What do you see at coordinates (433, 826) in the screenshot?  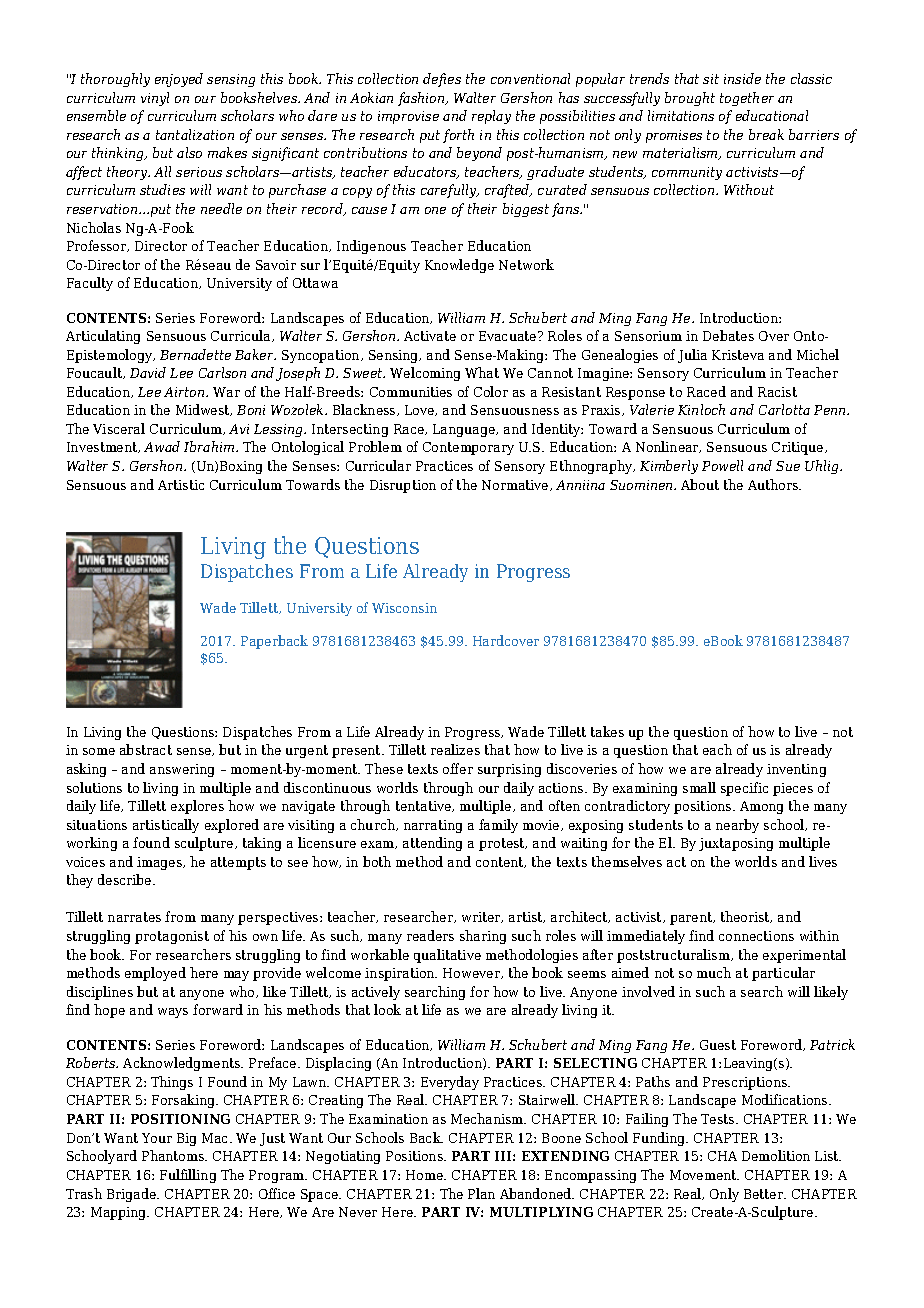 I see `narrating` at bounding box center [433, 826].
